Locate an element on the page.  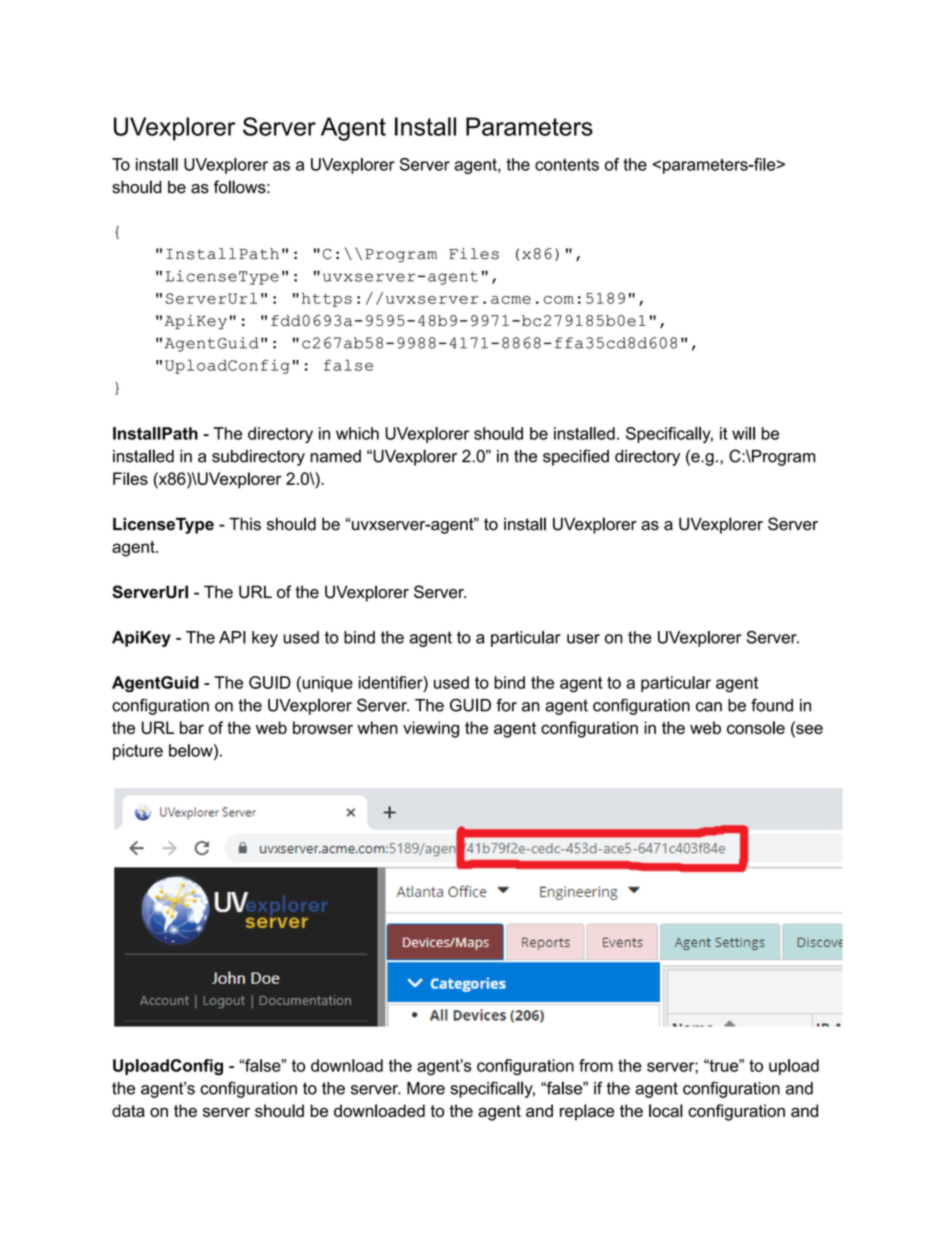
contents is located at coordinates (567, 164).
